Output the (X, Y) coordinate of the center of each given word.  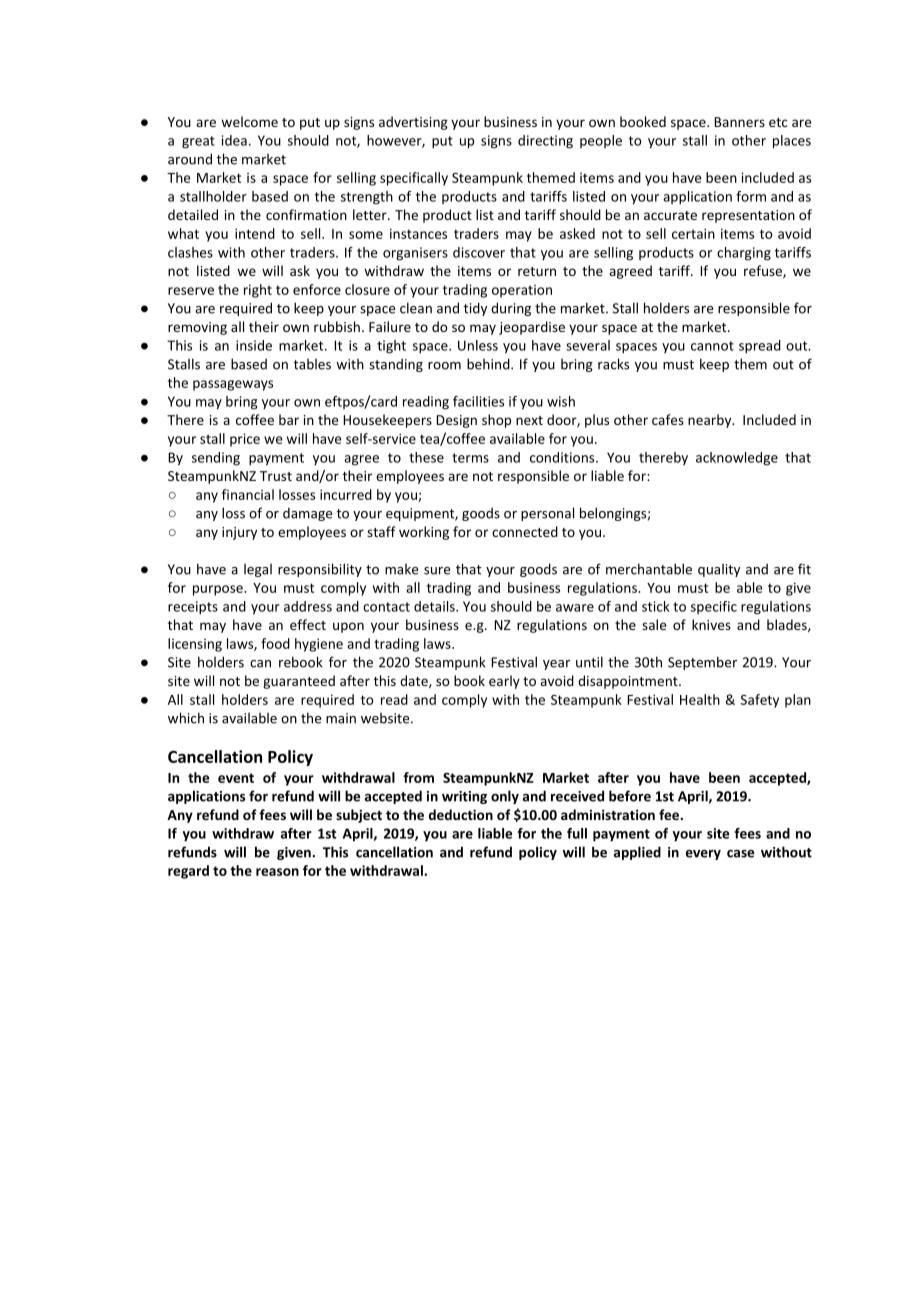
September (702, 663)
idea (234, 140)
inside (254, 345)
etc (778, 122)
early (504, 682)
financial (248, 494)
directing (545, 142)
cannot (712, 346)
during (511, 309)
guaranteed (299, 682)
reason (277, 872)
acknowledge (737, 459)
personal (547, 514)
